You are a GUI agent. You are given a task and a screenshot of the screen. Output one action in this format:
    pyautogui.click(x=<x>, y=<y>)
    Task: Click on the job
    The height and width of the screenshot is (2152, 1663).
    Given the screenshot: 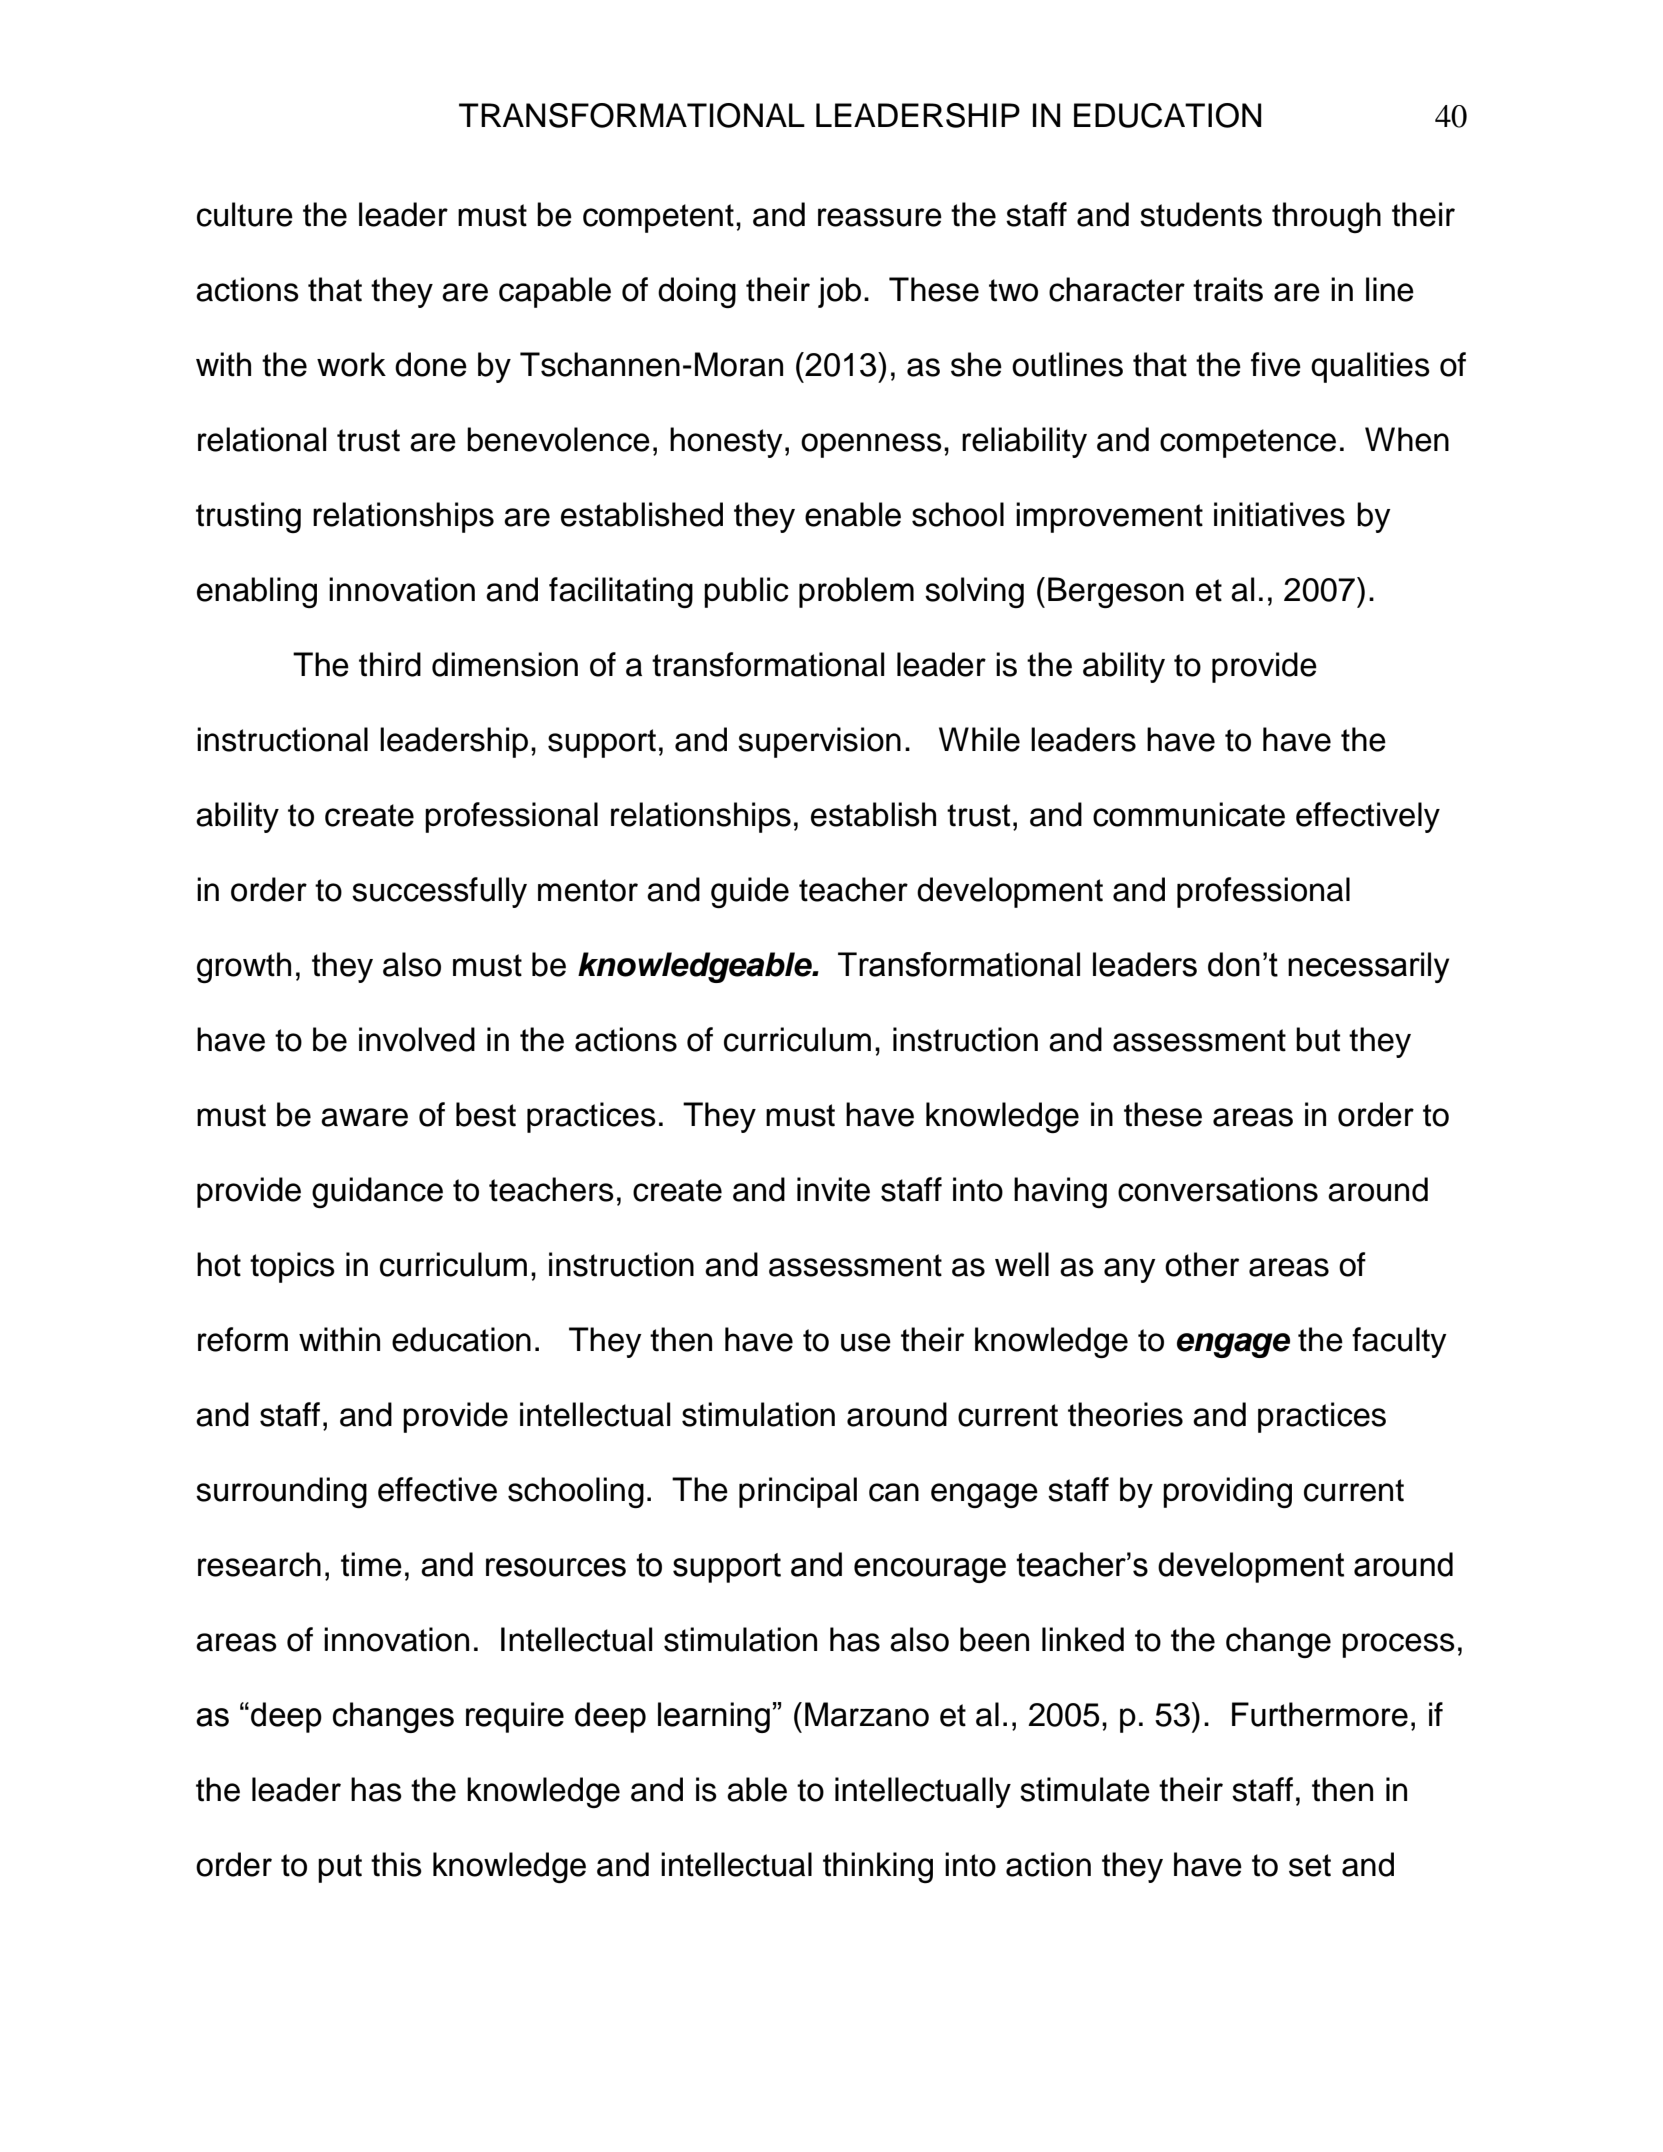 What is the action you would take?
    pyautogui.click(x=839, y=292)
